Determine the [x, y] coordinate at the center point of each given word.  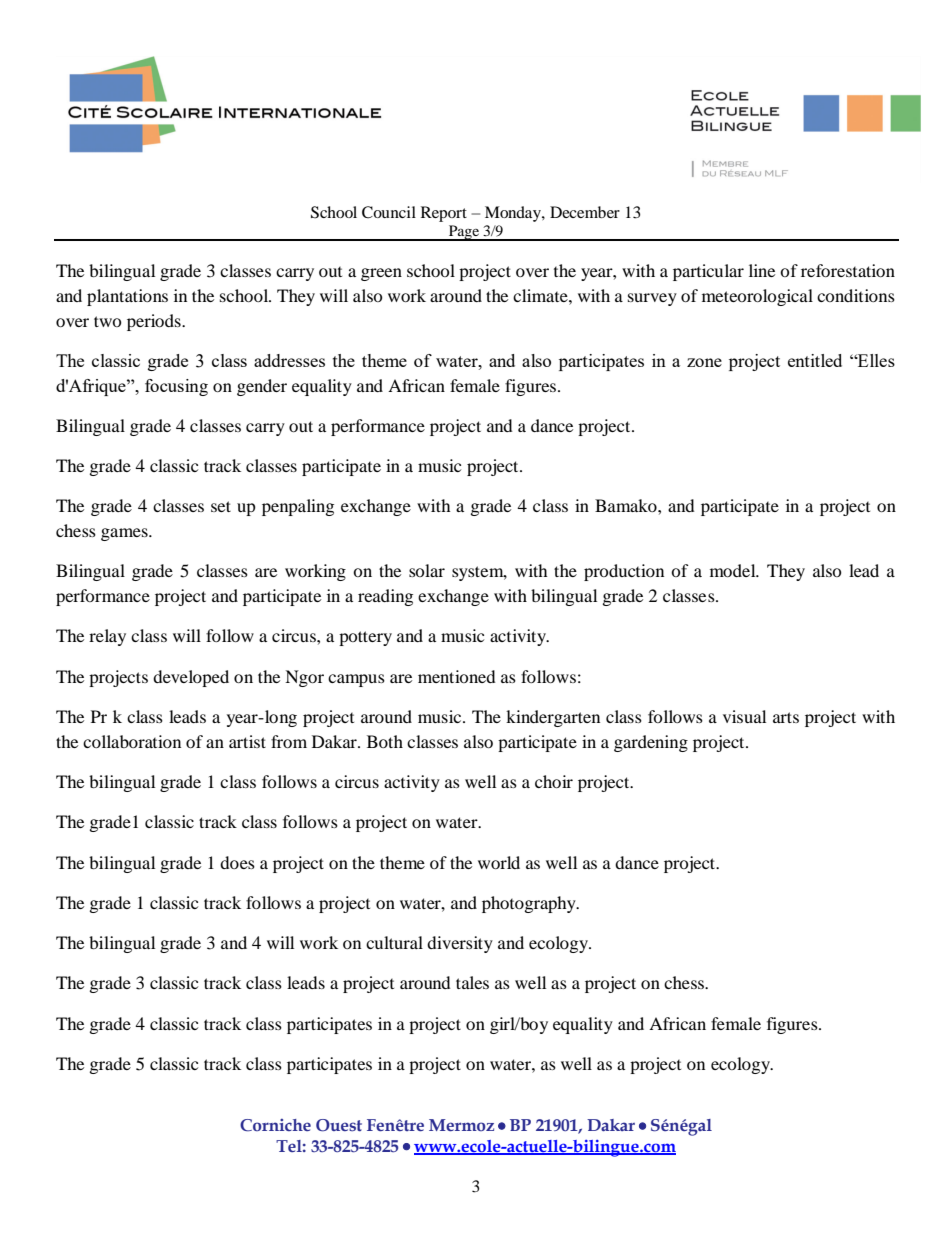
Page [464, 233]
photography [530, 904]
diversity [460, 944]
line [762, 270]
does [237, 862]
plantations [127, 297]
